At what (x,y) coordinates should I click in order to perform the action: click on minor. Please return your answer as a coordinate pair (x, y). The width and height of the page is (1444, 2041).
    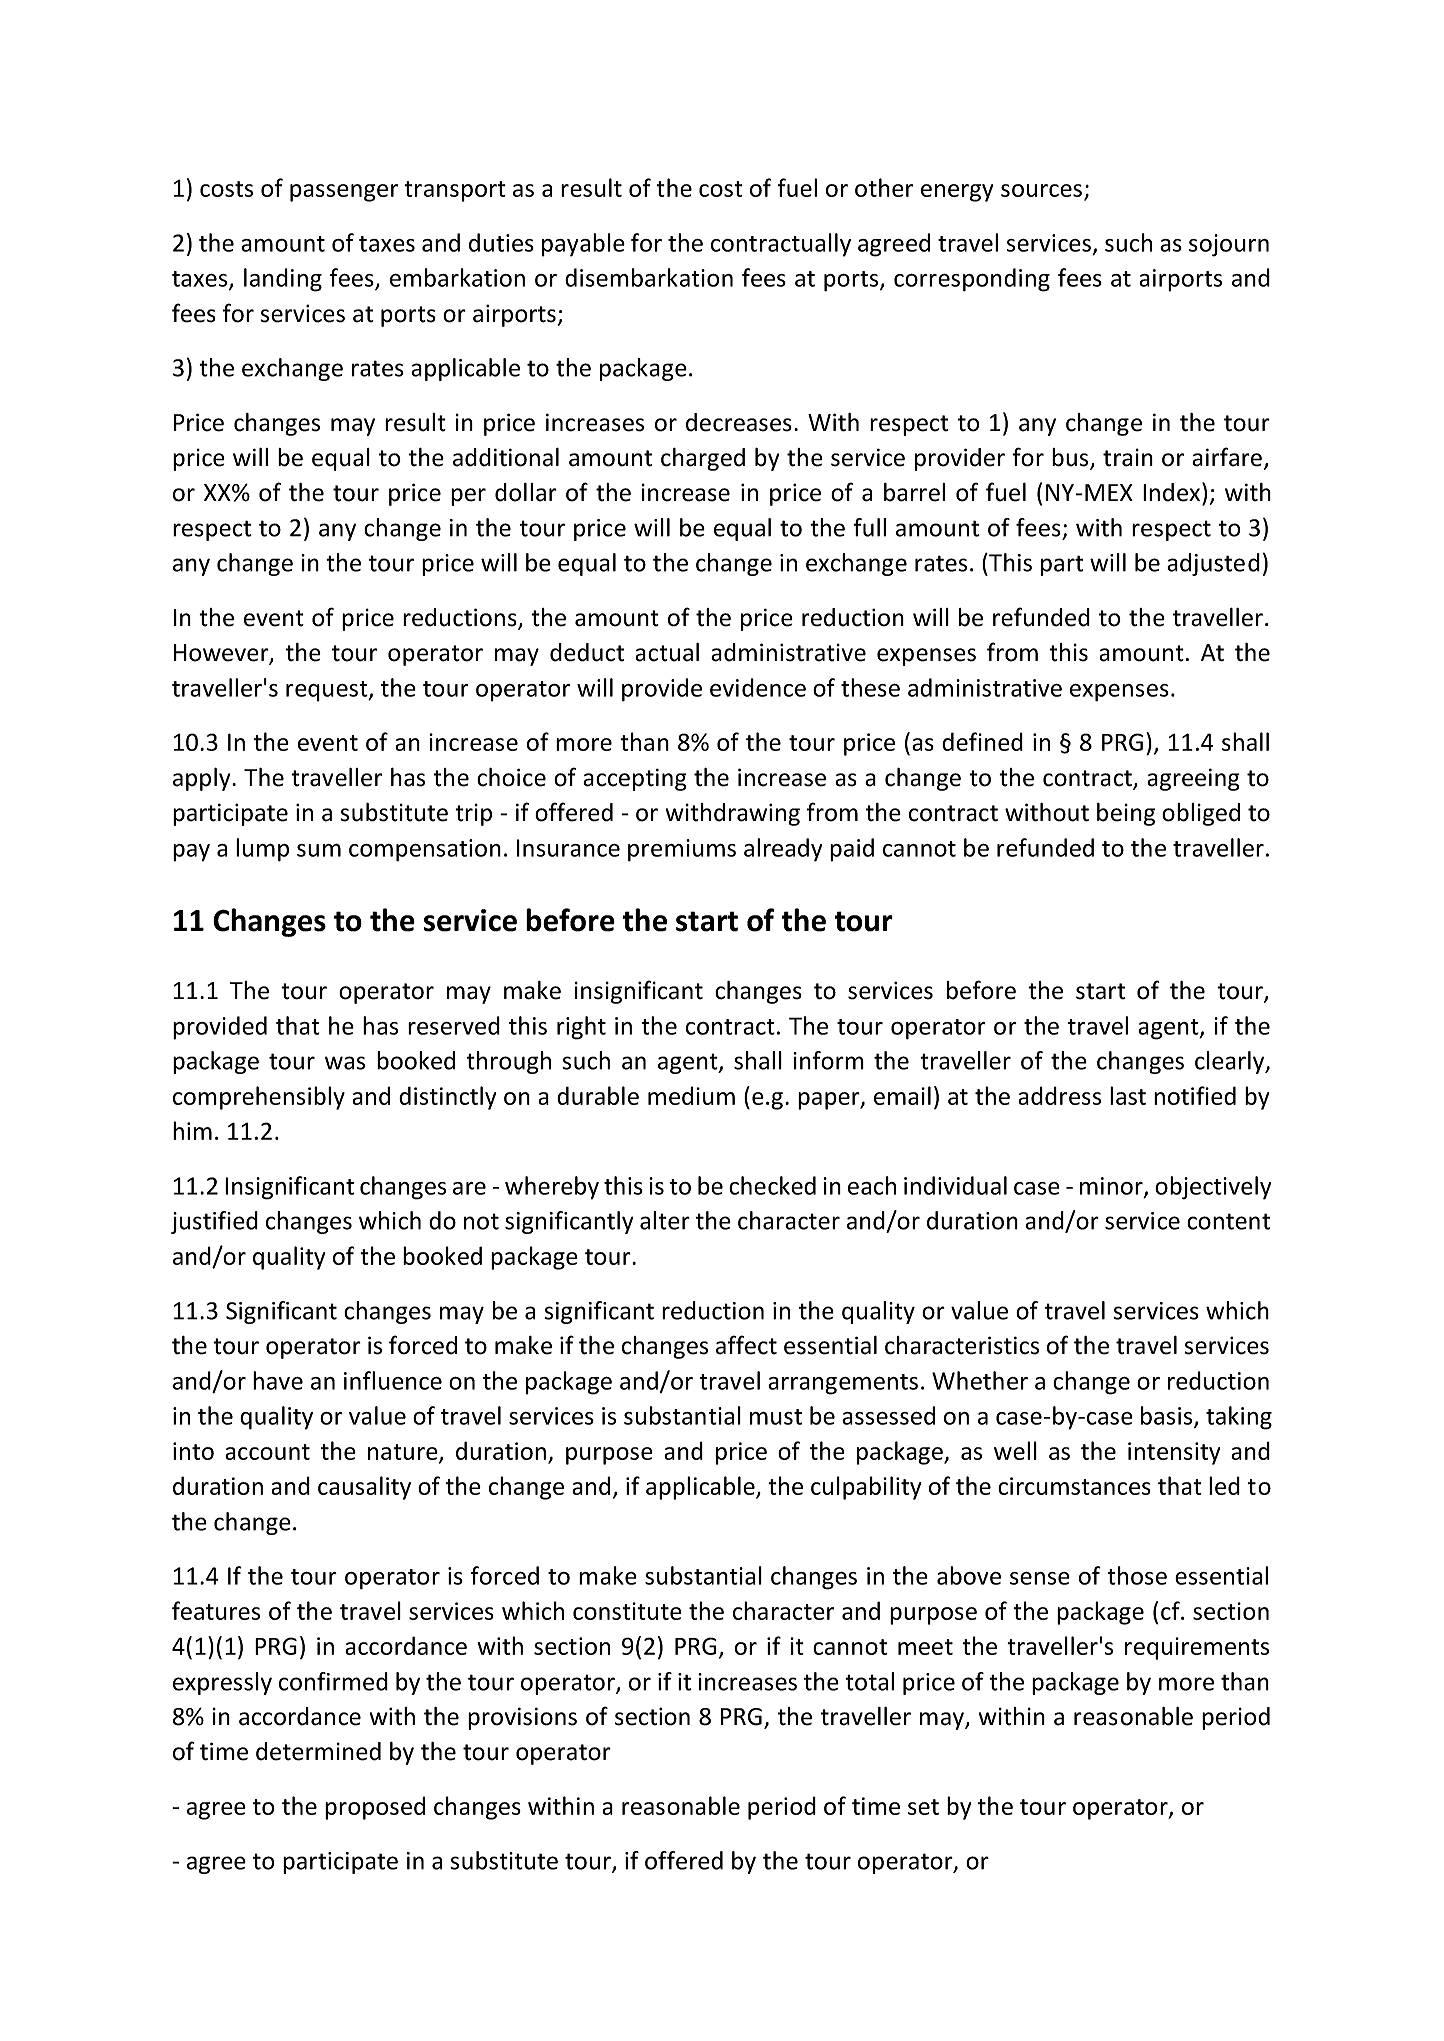
    Looking at the image, I should click on (1112, 1187).
